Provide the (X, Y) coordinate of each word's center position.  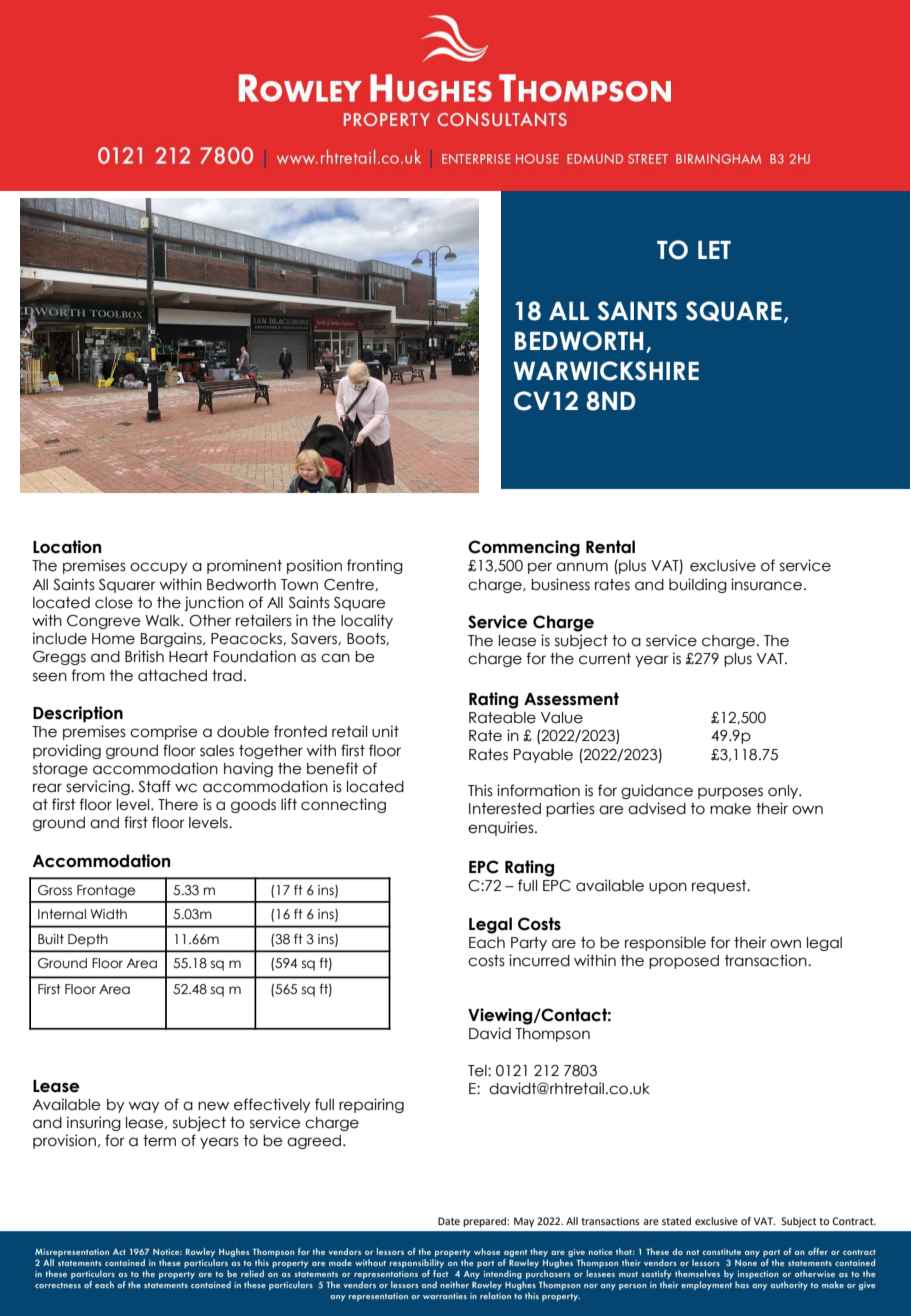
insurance (766, 584)
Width (108, 914)
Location (67, 547)
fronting (375, 566)
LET (714, 250)
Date (449, 1221)
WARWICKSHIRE (606, 371)
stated (676, 1221)
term (159, 1141)
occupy (158, 568)
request (720, 887)
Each (487, 943)
